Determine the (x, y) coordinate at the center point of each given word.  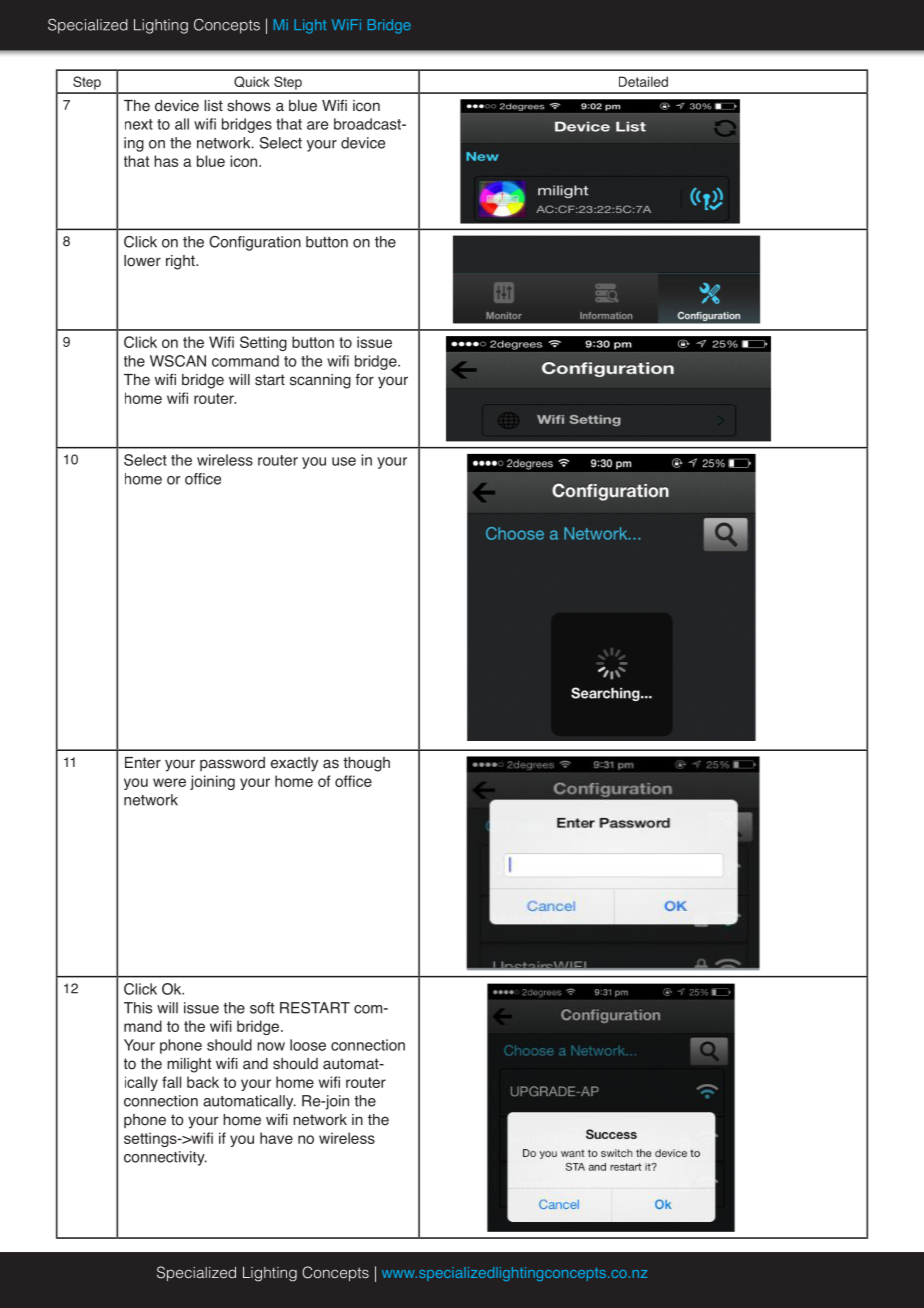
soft (262, 1008)
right (181, 262)
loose (308, 1045)
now (271, 1046)
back (203, 1082)
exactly (294, 764)
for (364, 379)
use (344, 461)
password (232, 764)
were (169, 782)
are (317, 125)
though (366, 764)
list (213, 106)
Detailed (643, 81)
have (276, 1138)
